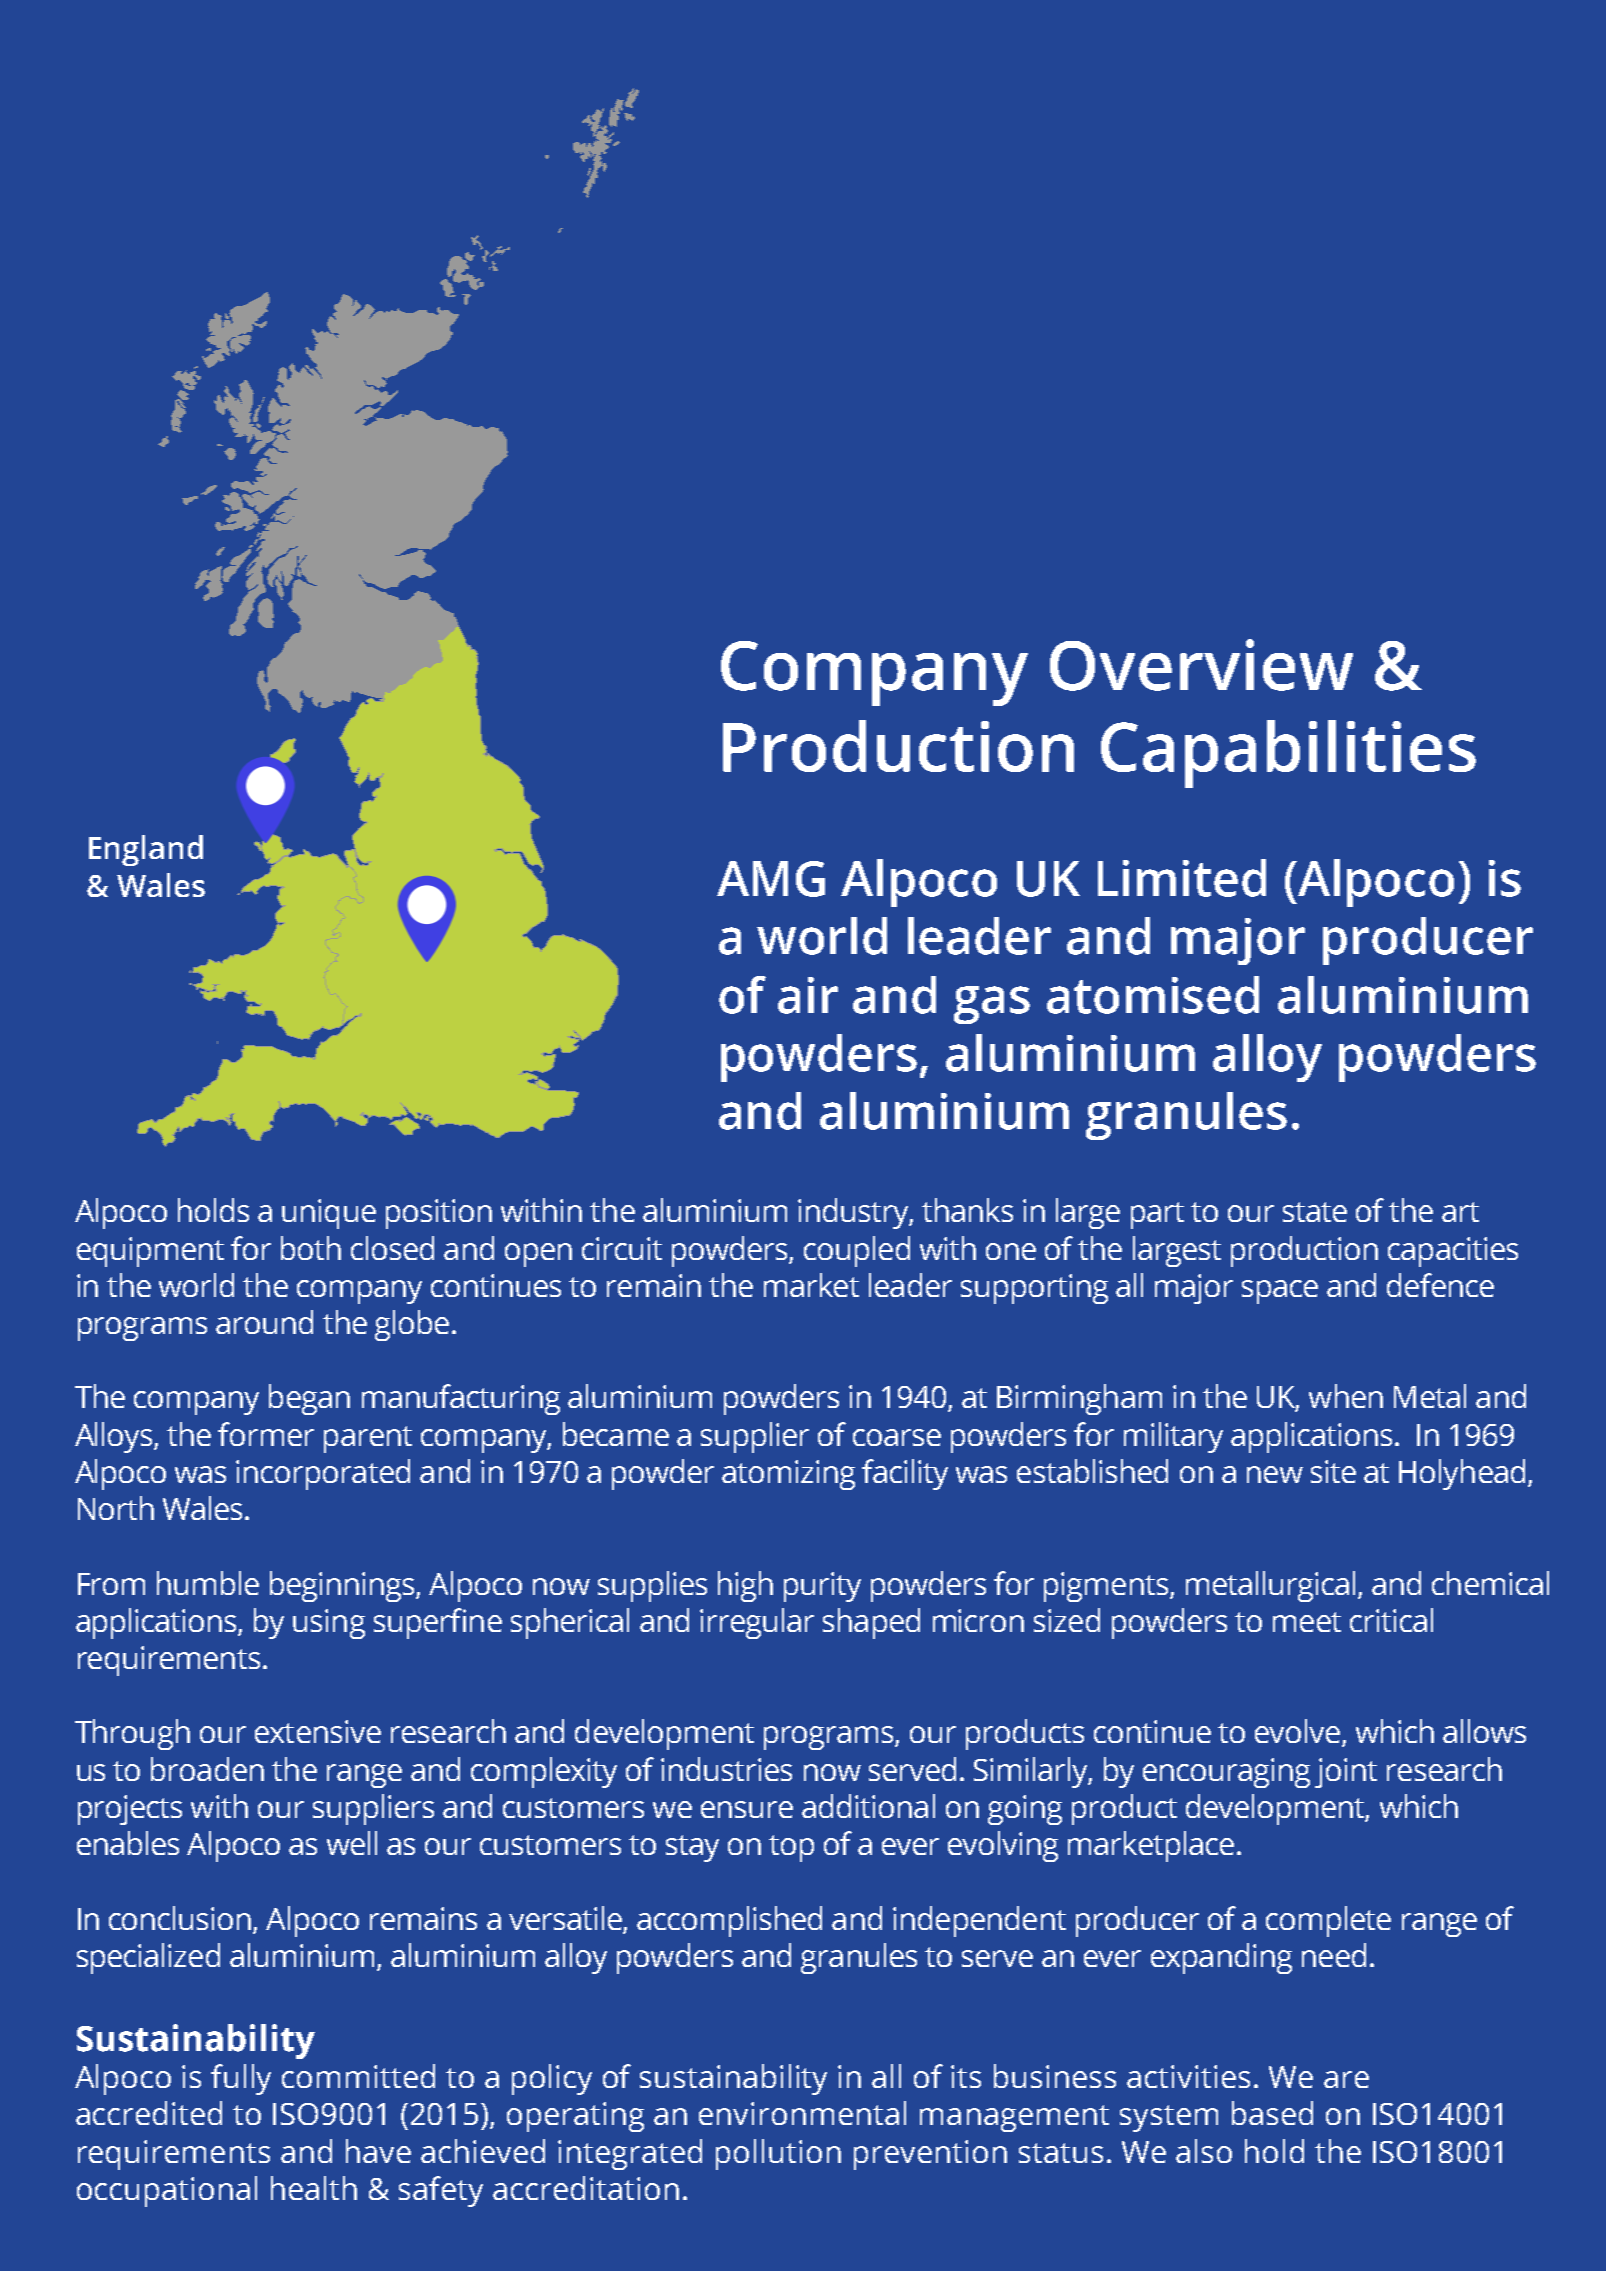  What do you see at coordinates (1288, 754) in the page?
I see `Capabilities` at bounding box center [1288, 754].
